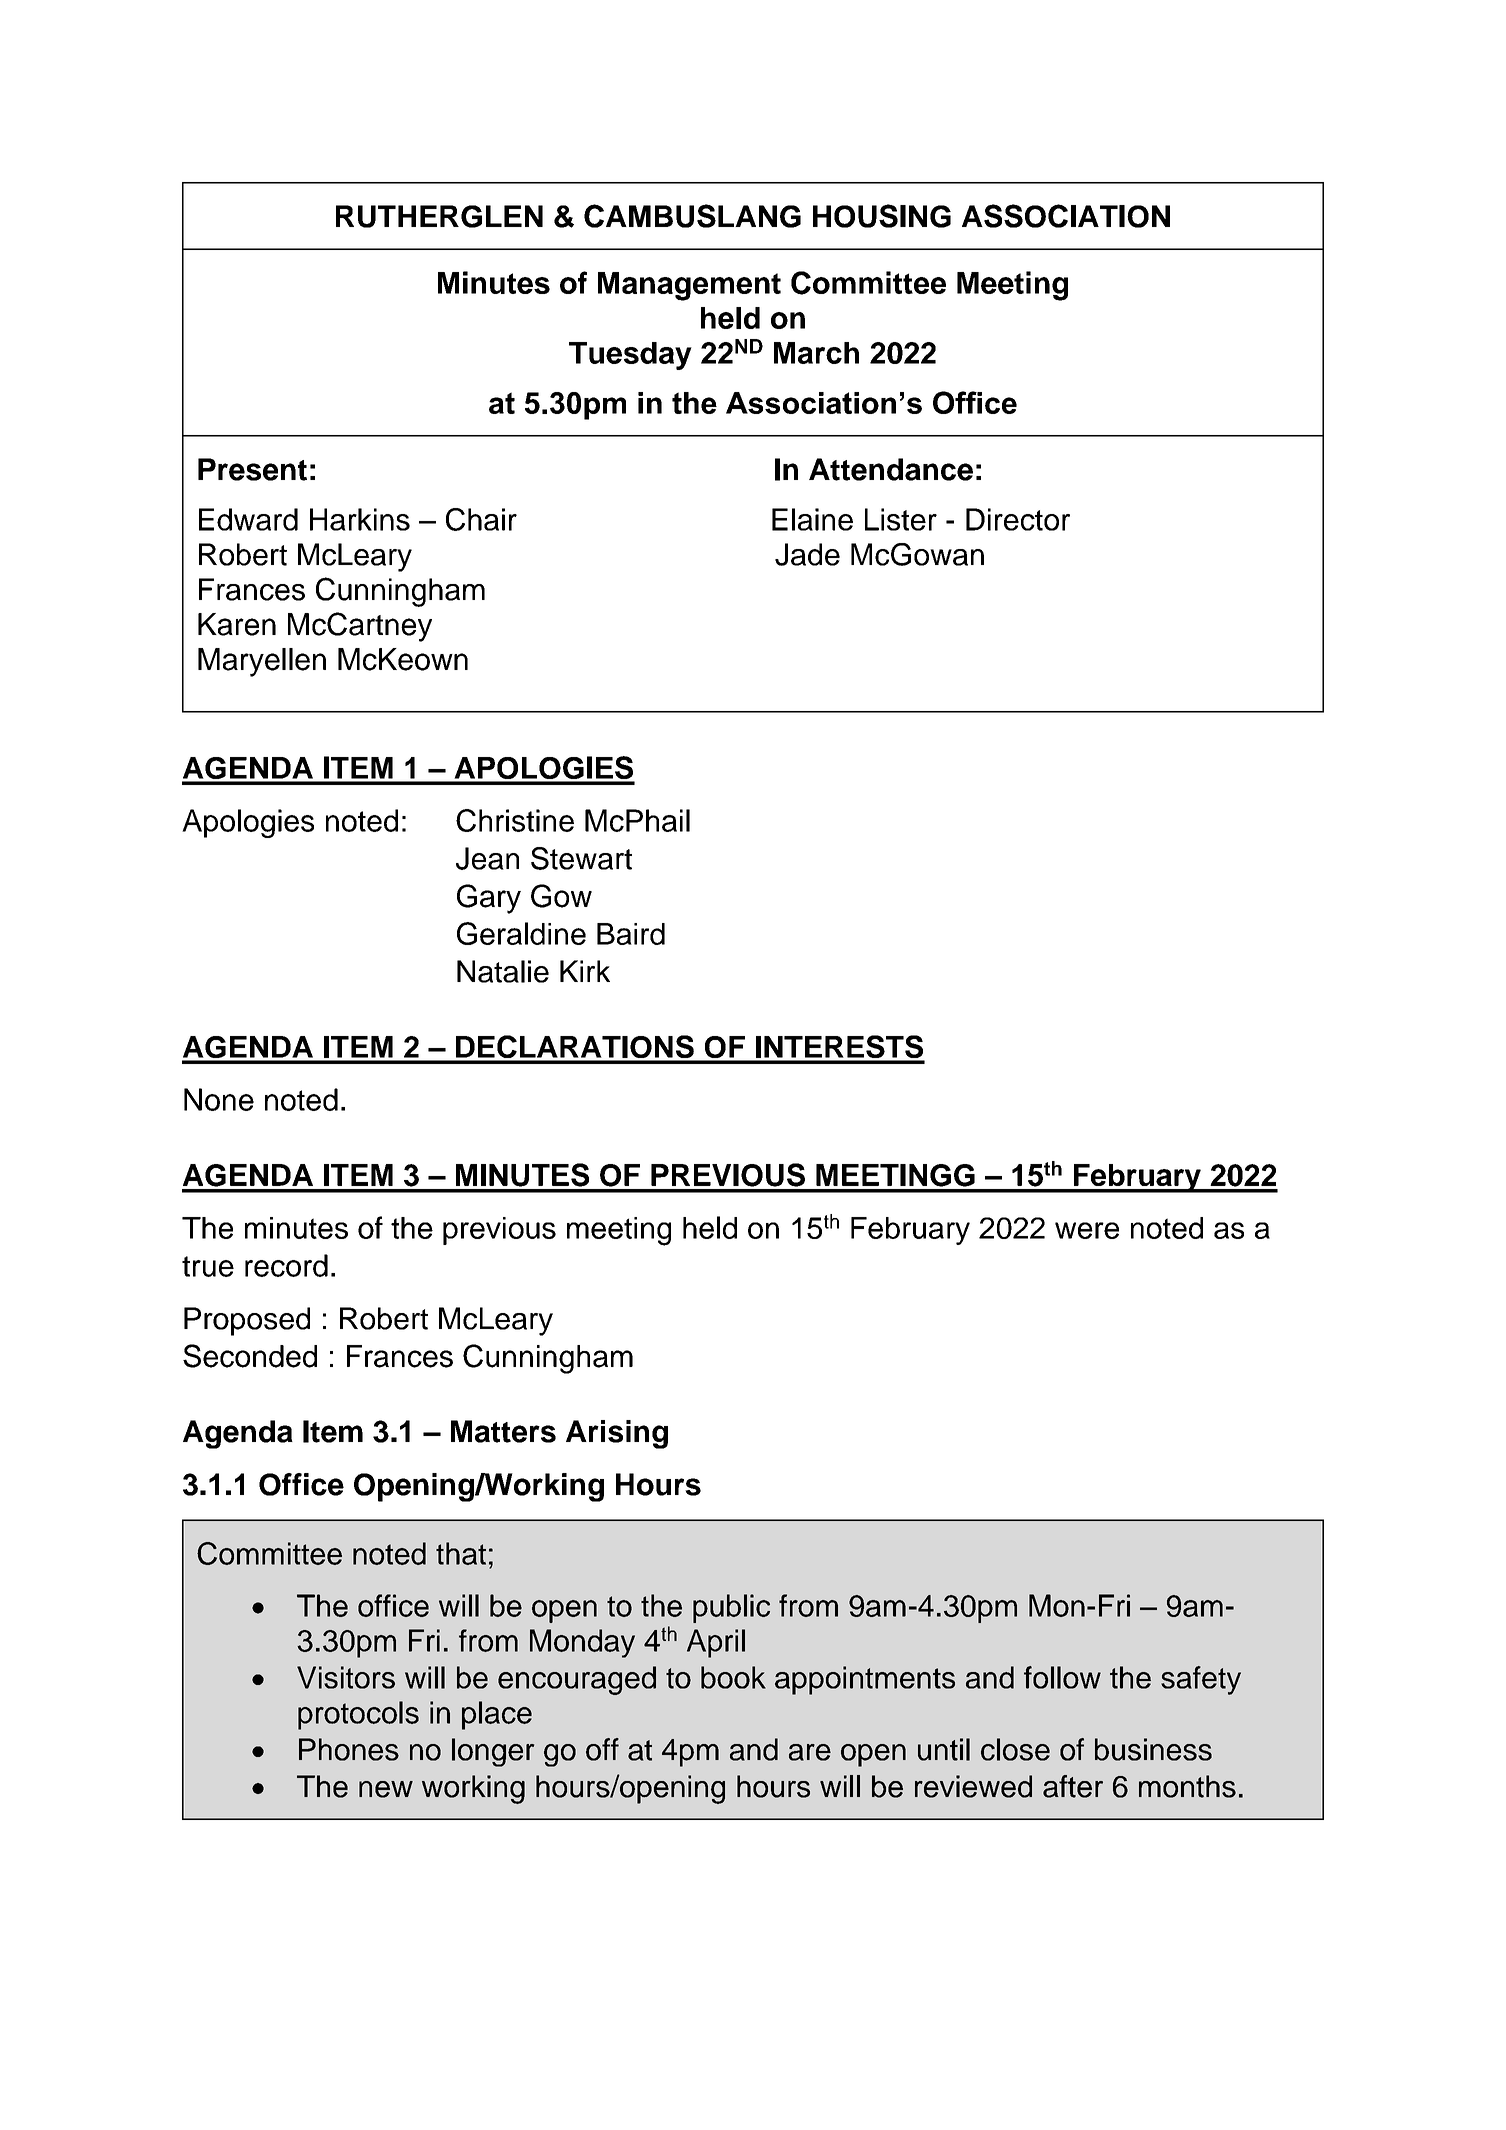 The width and height of the image is (1506, 2130). I want to click on follow, so click(1062, 1677).
